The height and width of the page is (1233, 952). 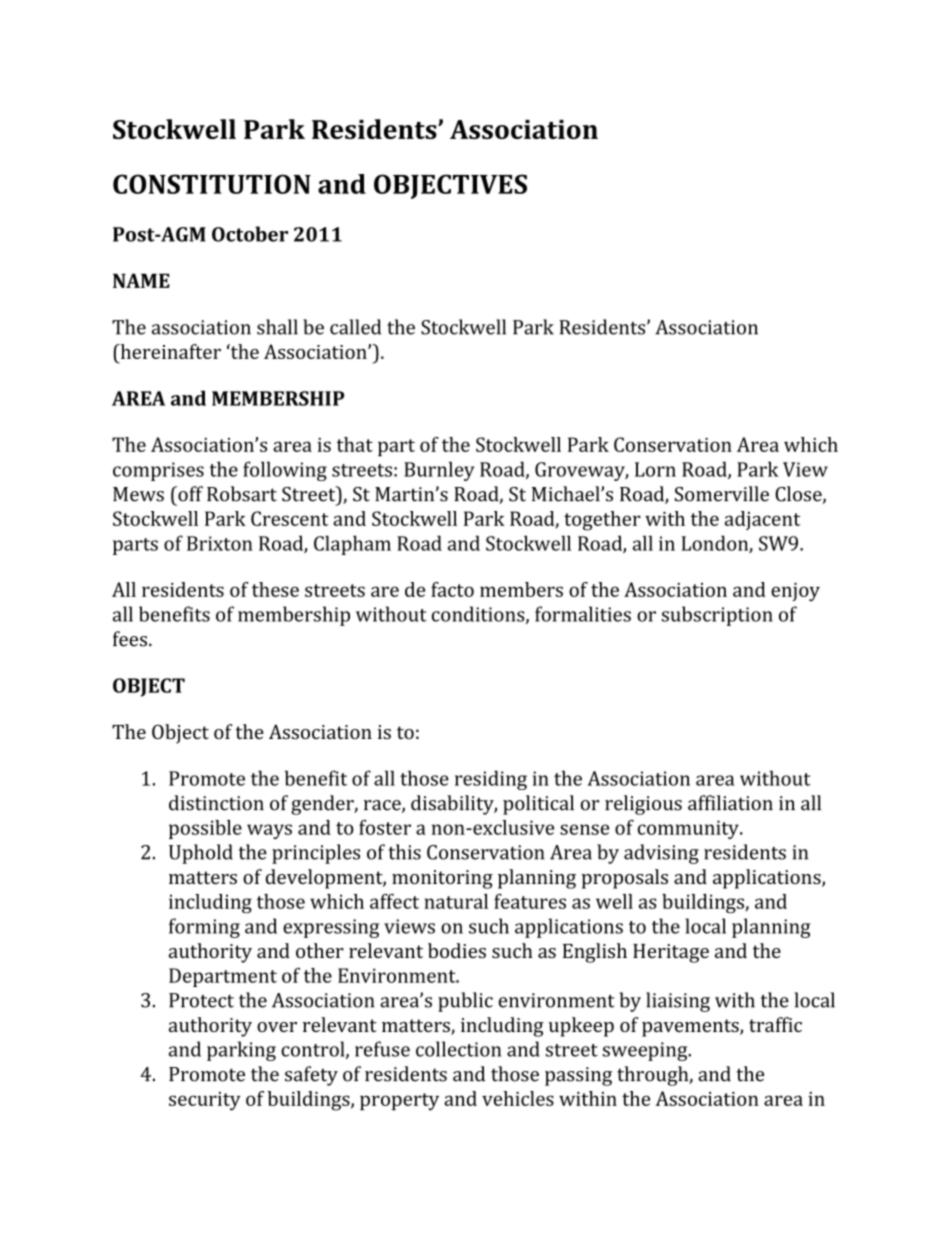 I want to click on collection, so click(x=458, y=1049).
